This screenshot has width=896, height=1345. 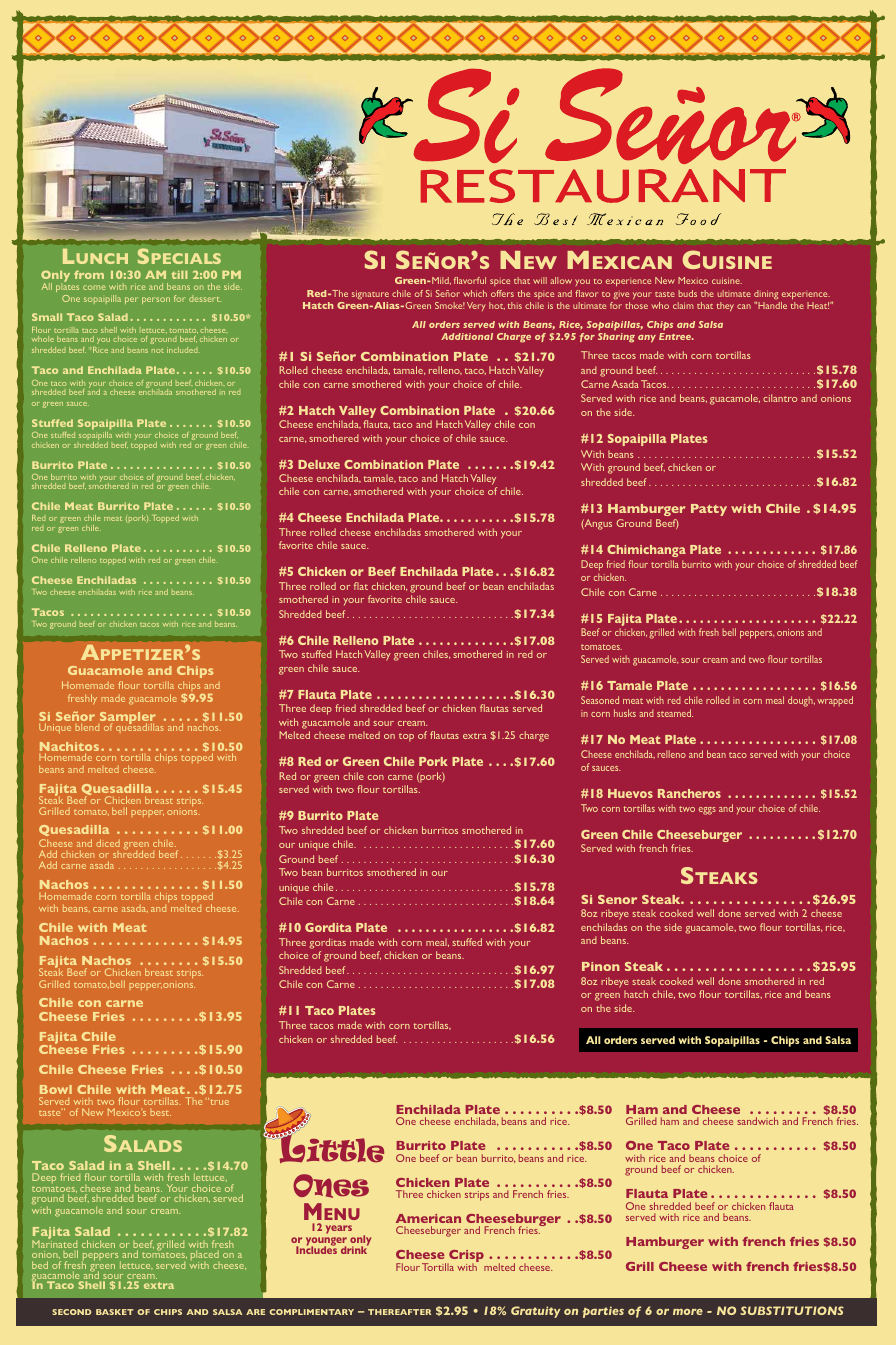 What do you see at coordinates (204, 1255) in the screenshot?
I see `placed` at bounding box center [204, 1255].
